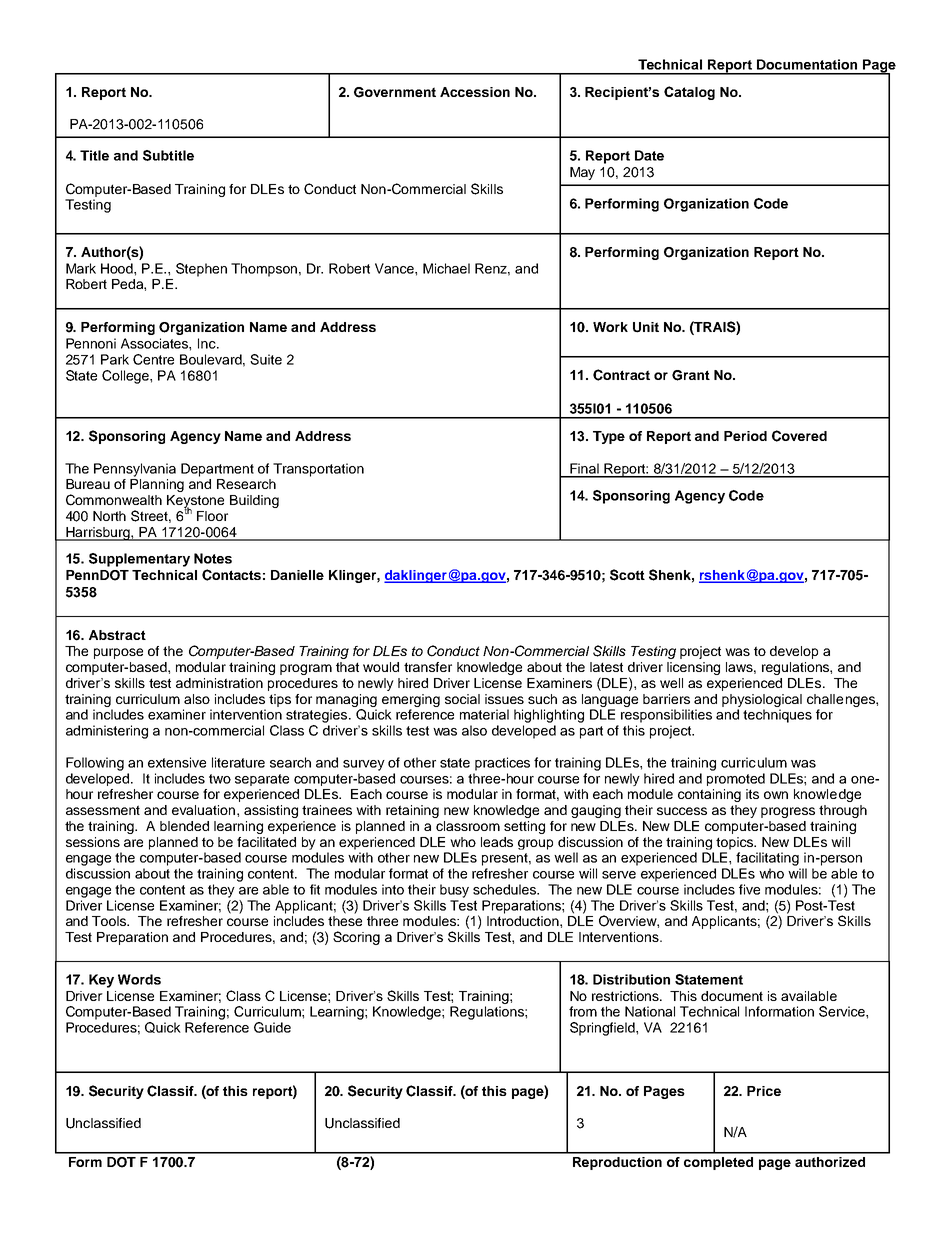  What do you see at coordinates (272, 1027) in the screenshot?
I see `Guide` at bounding box center [272, 1027].
